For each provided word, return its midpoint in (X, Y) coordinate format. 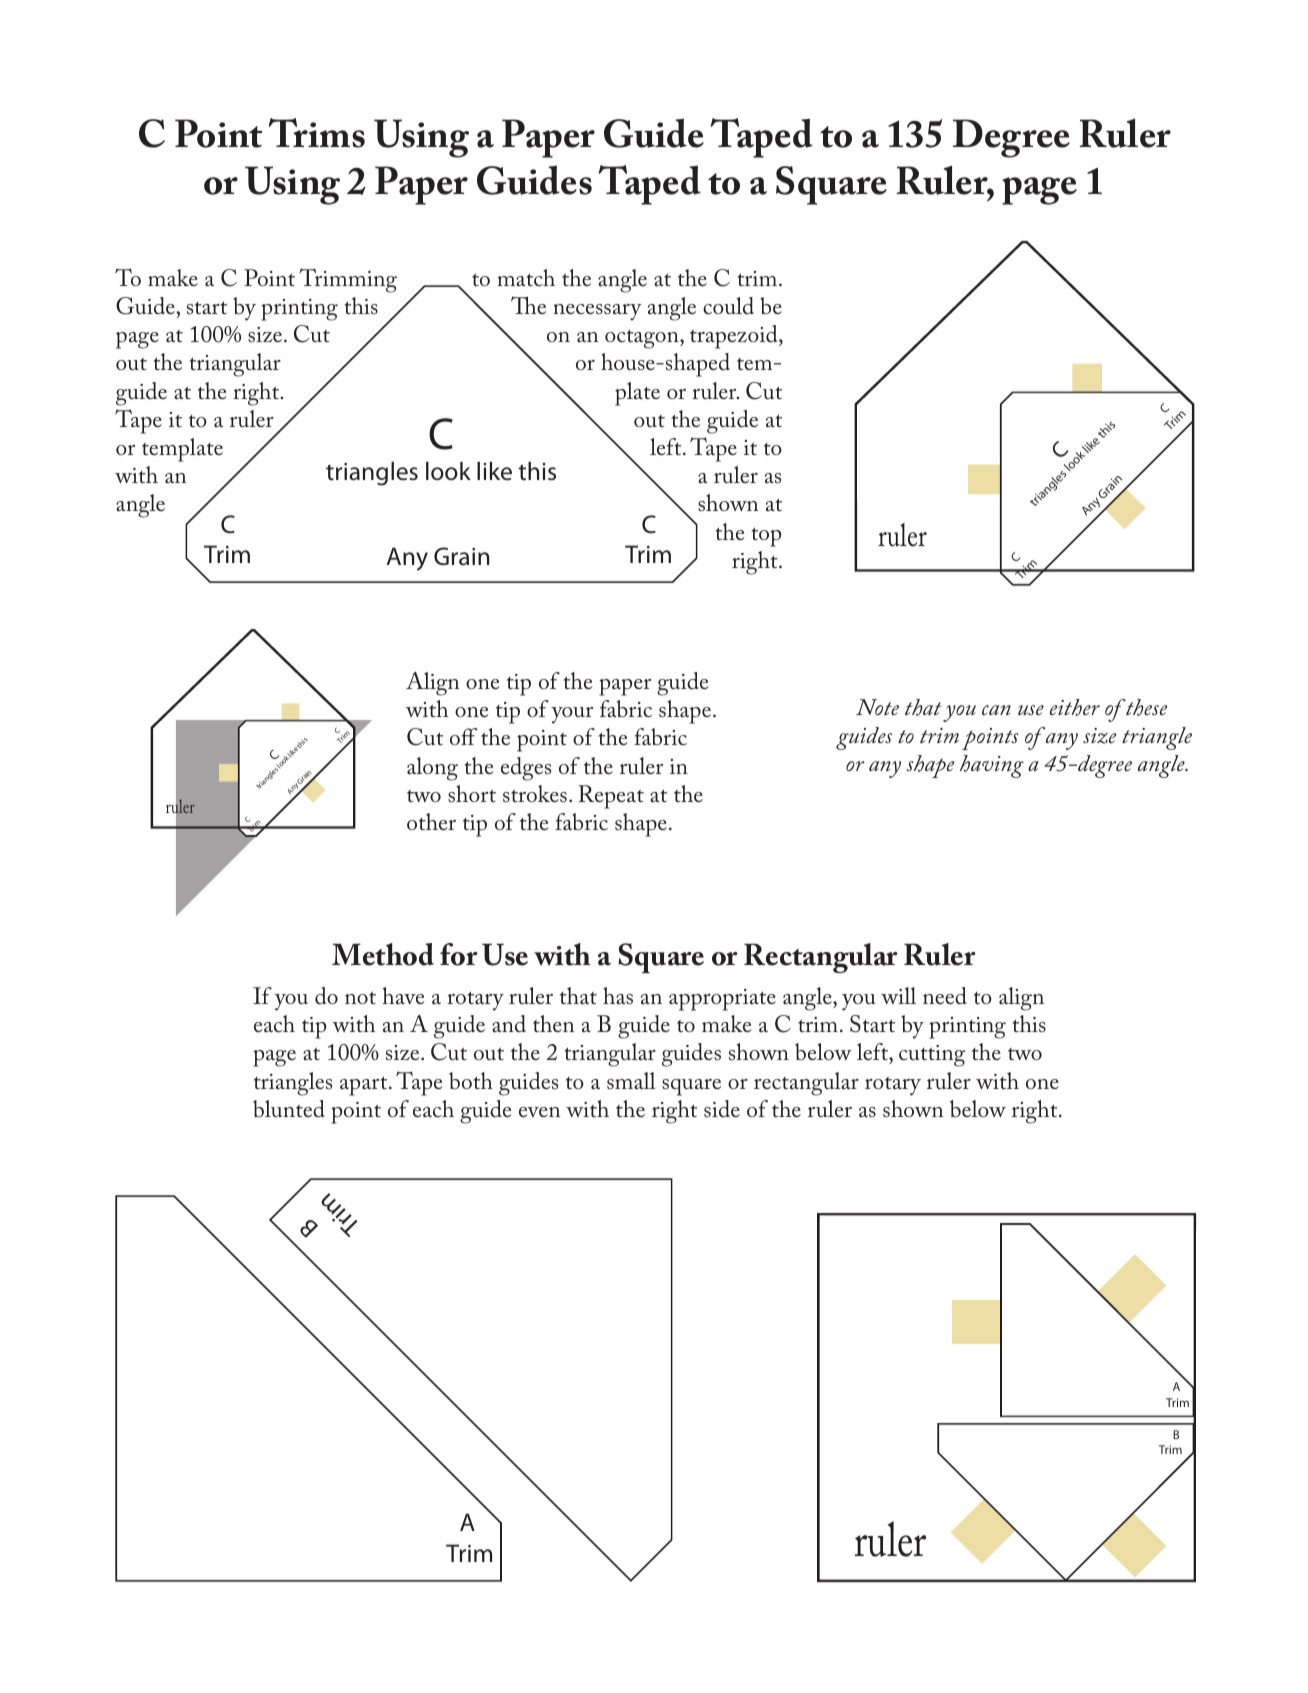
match (526, 278)
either (1075, 707)
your (572, 715)
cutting (932, 1056)
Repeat (611, 797)
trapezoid (735, 337)
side (722, 1109)
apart (365, 1086)
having (992, 766)
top (766, 537)
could (728, 306)
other (431, 822)
